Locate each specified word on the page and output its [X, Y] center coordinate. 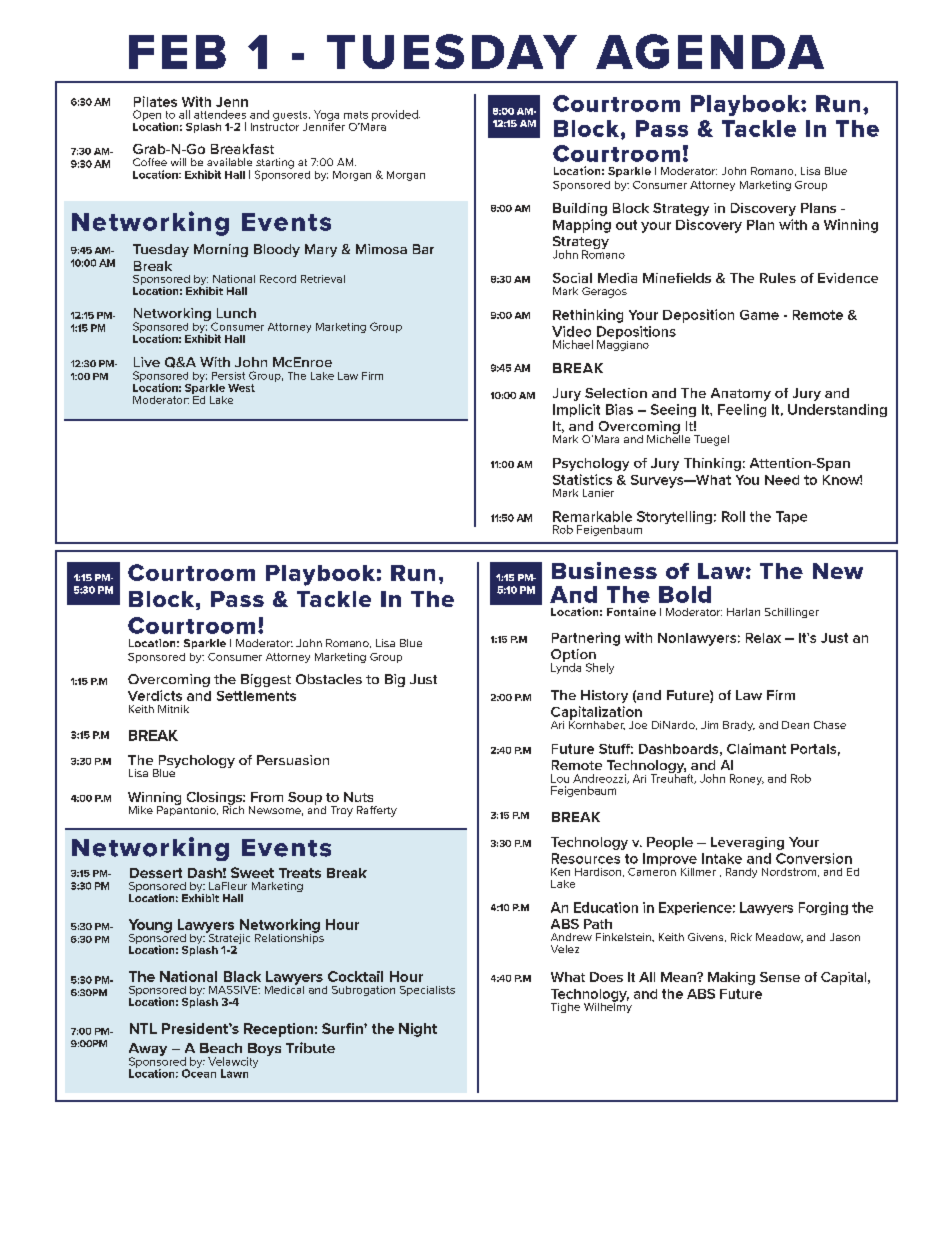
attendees [220, 114]
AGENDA [710, 51]
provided [396, 115]
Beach [221, 1048]
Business [604, 570]
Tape [791, 517]
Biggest [266, 680]
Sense [780, 977]
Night [418, 1030]
